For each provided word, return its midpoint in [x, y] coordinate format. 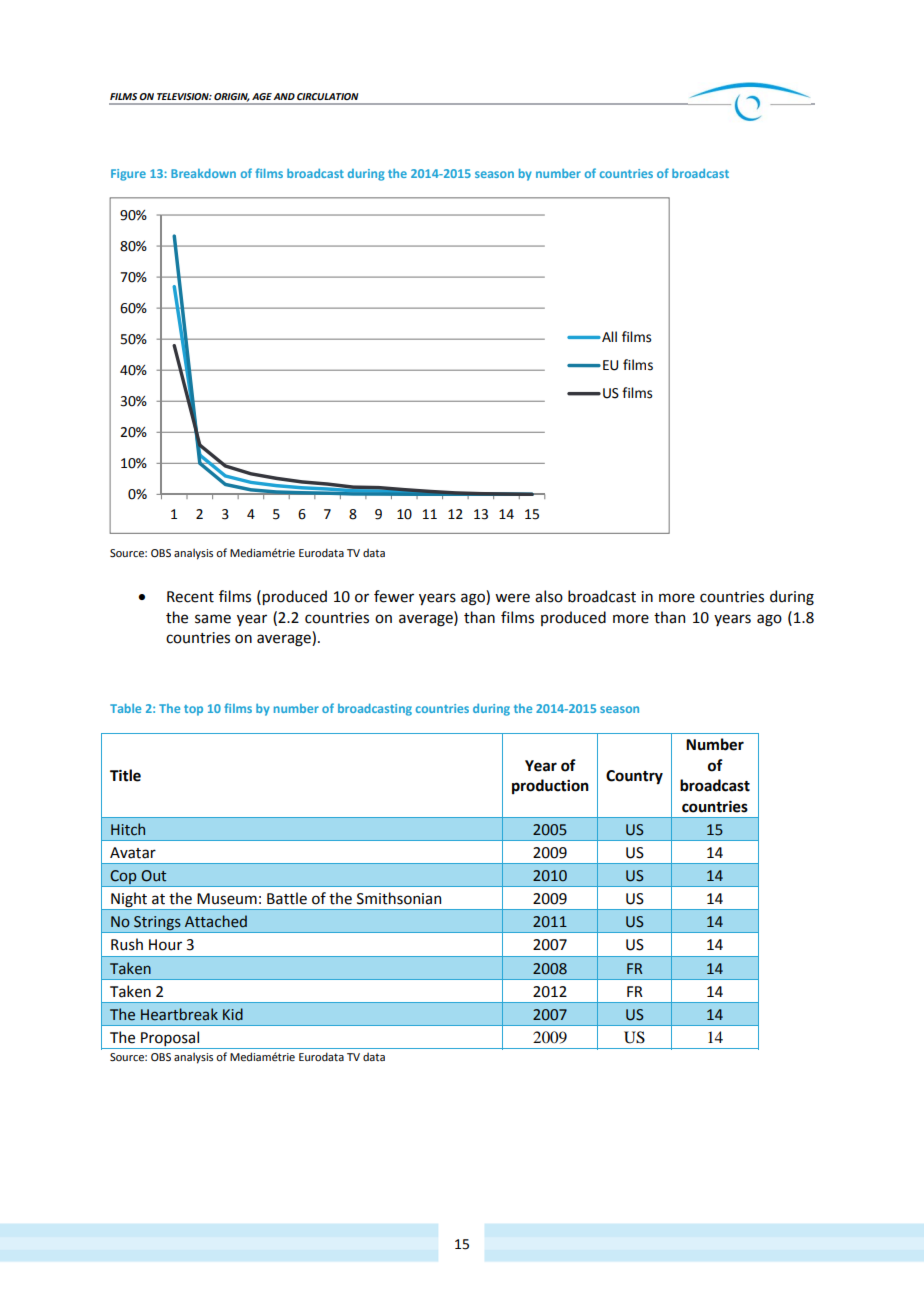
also [549, 596]
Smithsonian [399, 898]
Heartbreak [179, 1014]
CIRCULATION [328, 96]
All [608, 336]
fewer [394, 596]
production [550, 786]
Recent [190, 597]
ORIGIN [232, 97]
